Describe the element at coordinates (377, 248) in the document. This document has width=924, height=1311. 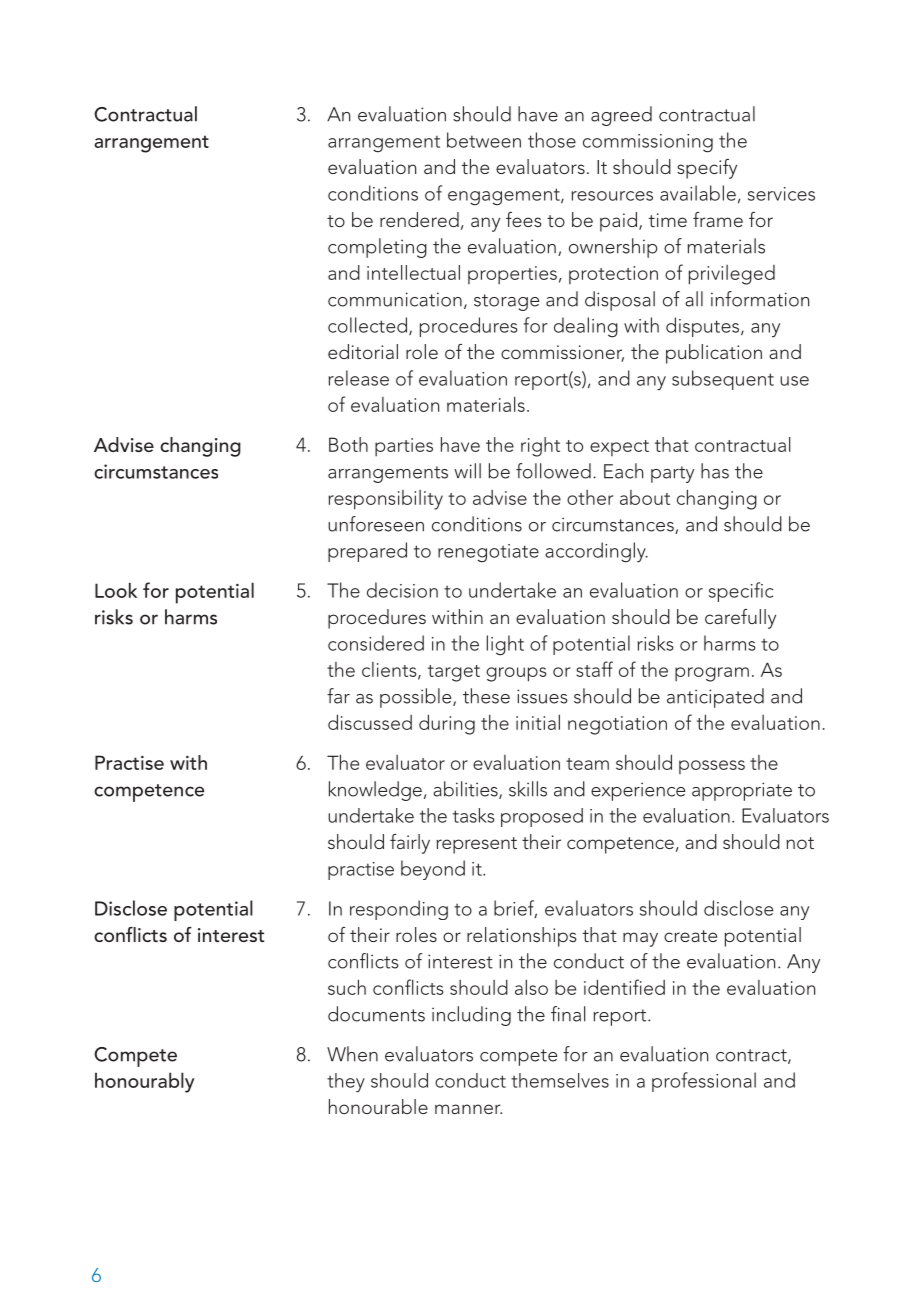
I see `completing` at that location.
